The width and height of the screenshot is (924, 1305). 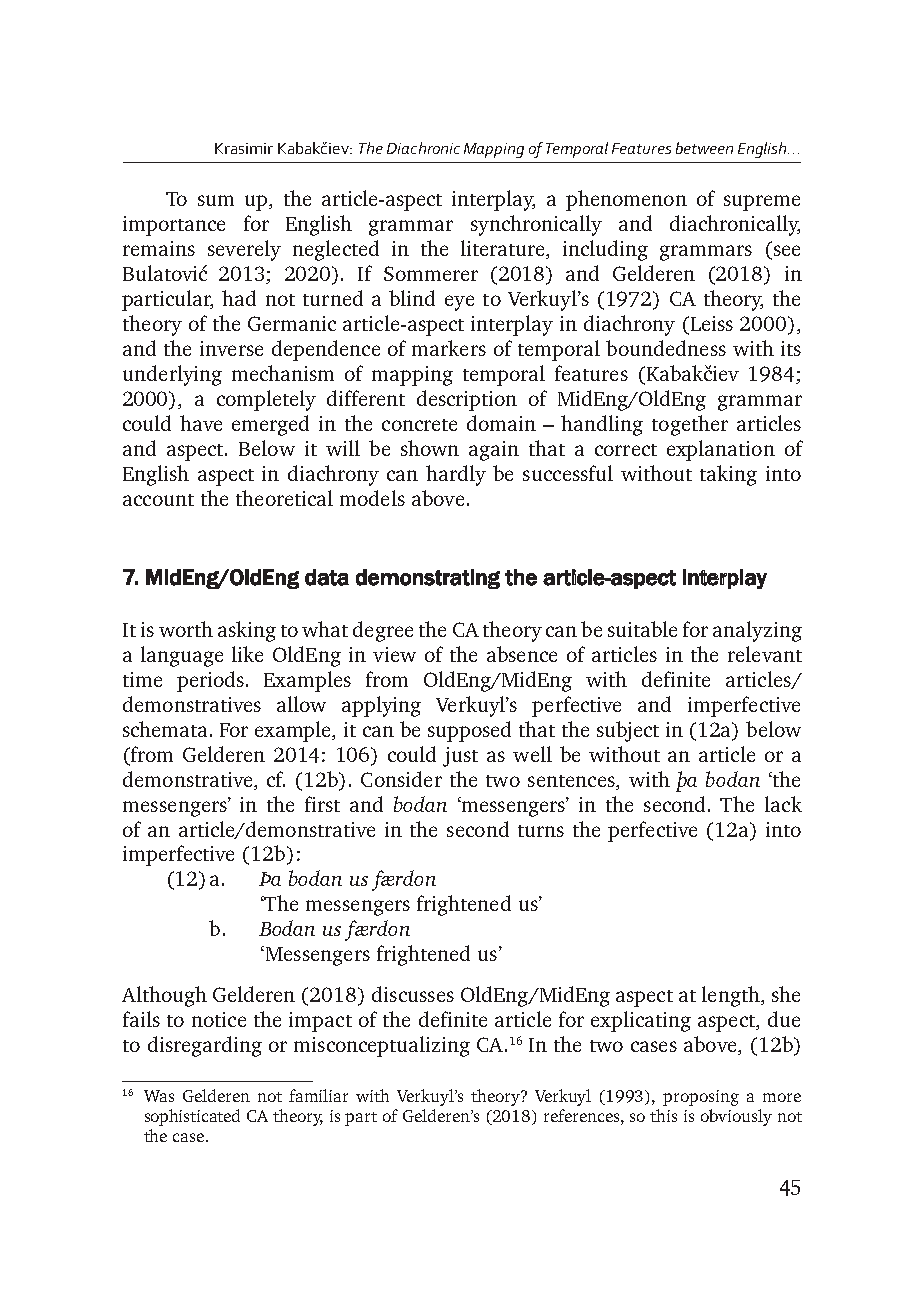 I want to click on absence, so click(x=522, y=654).
